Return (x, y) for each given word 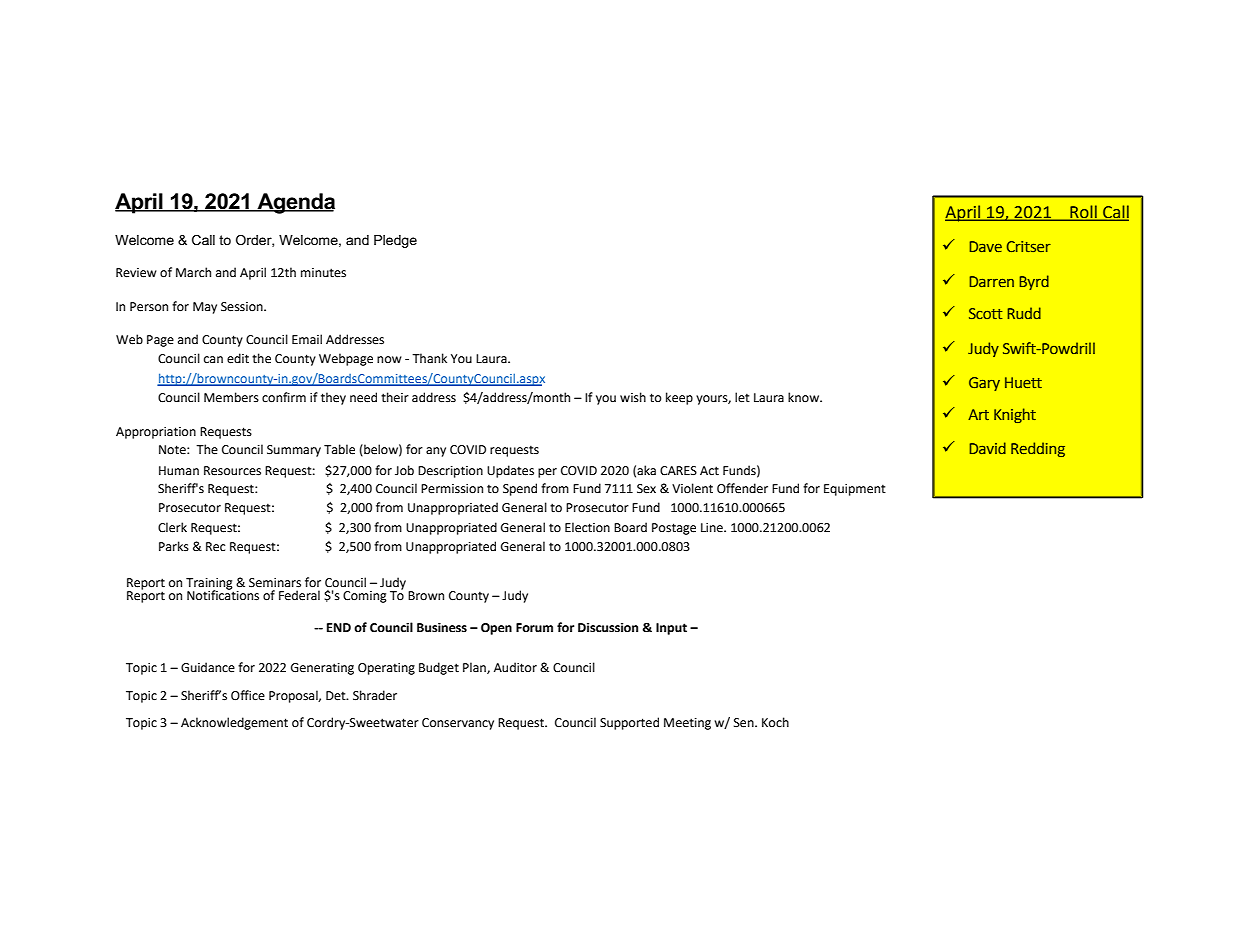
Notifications (223, 594)
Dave (985, 246)
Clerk (172, 527)
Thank (429, 358)
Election (587, 527)
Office (248, 695)
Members (231, 397)
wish (633, 397)
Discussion (608, 628)
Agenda (295, 203)
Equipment (855, 490)
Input (671, 629)
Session (243, 307)
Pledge (395, 241)
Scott (985, 313)
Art (978, 414)
